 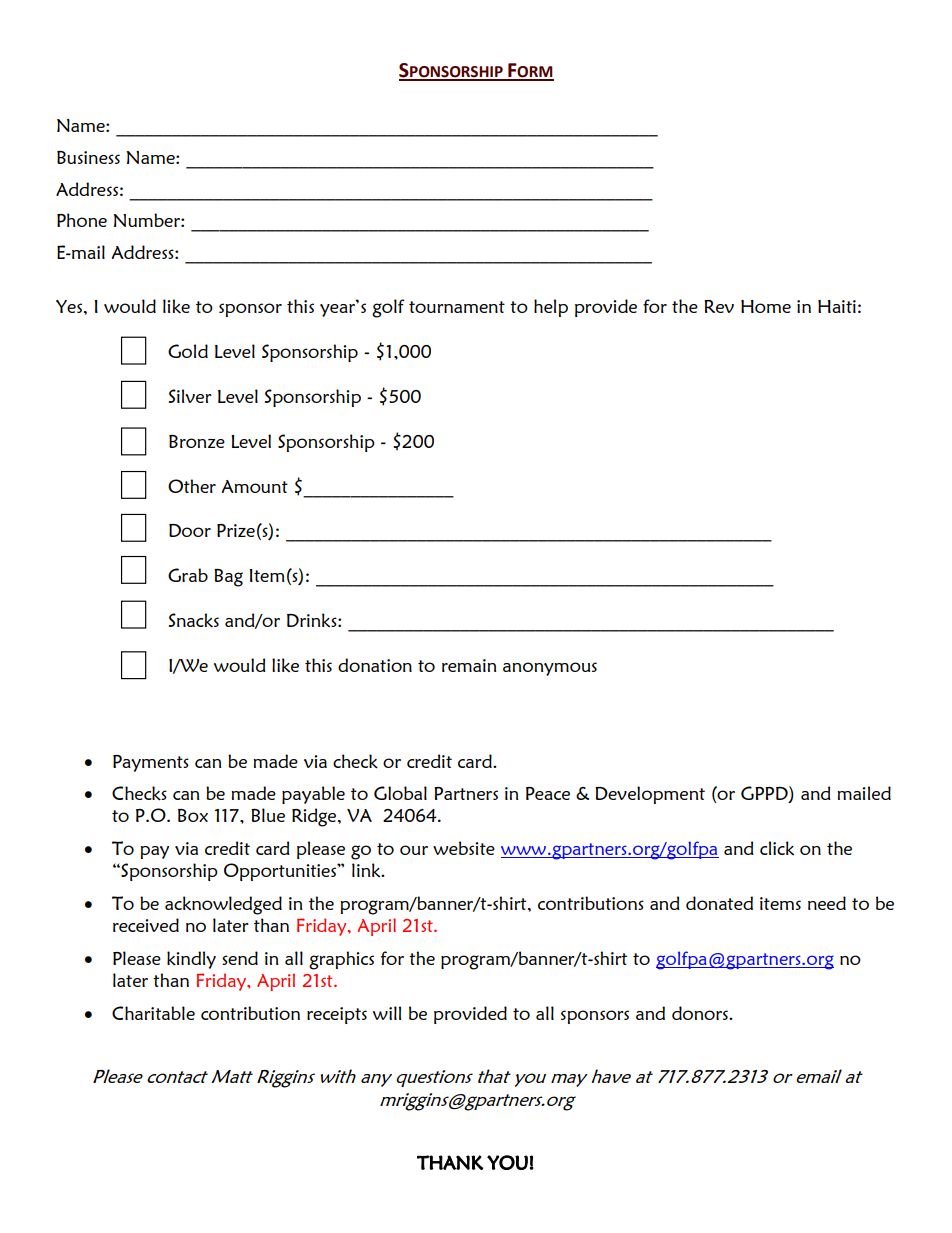 I want to click on donors, so click(x=701, y=1013).
